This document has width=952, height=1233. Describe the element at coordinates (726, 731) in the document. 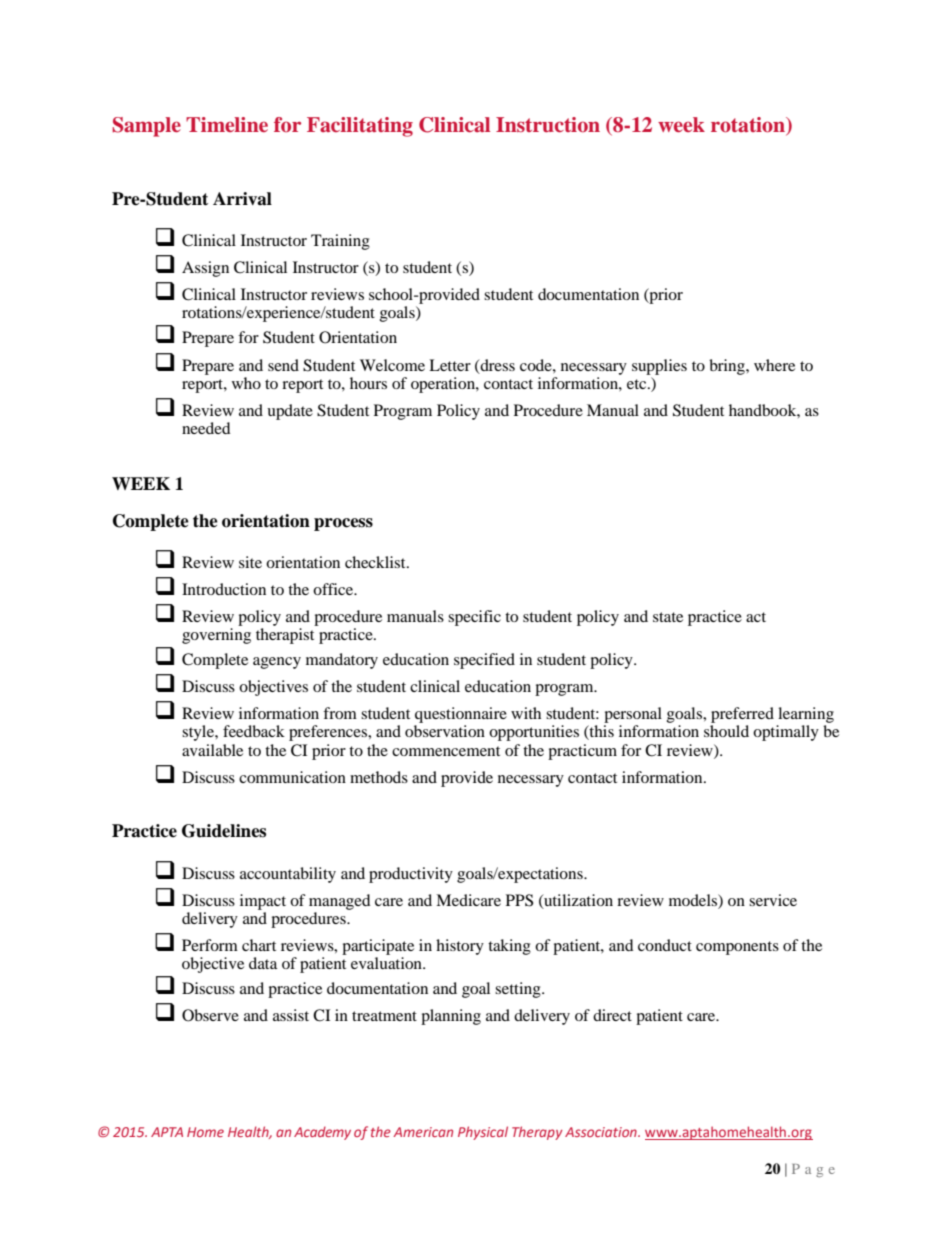

I see `should` at that location.
